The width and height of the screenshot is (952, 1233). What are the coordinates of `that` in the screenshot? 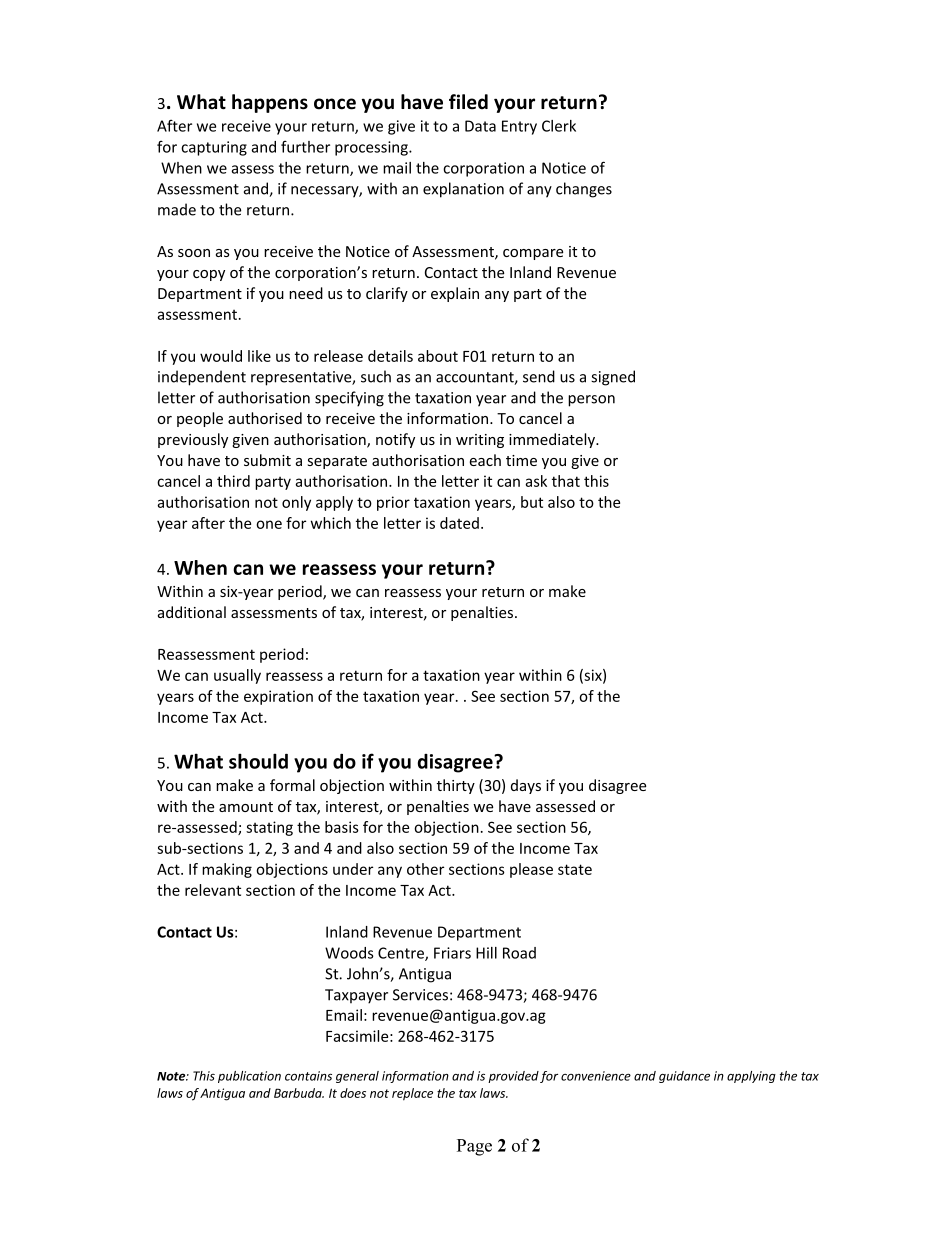 It's located at (566, 481).
